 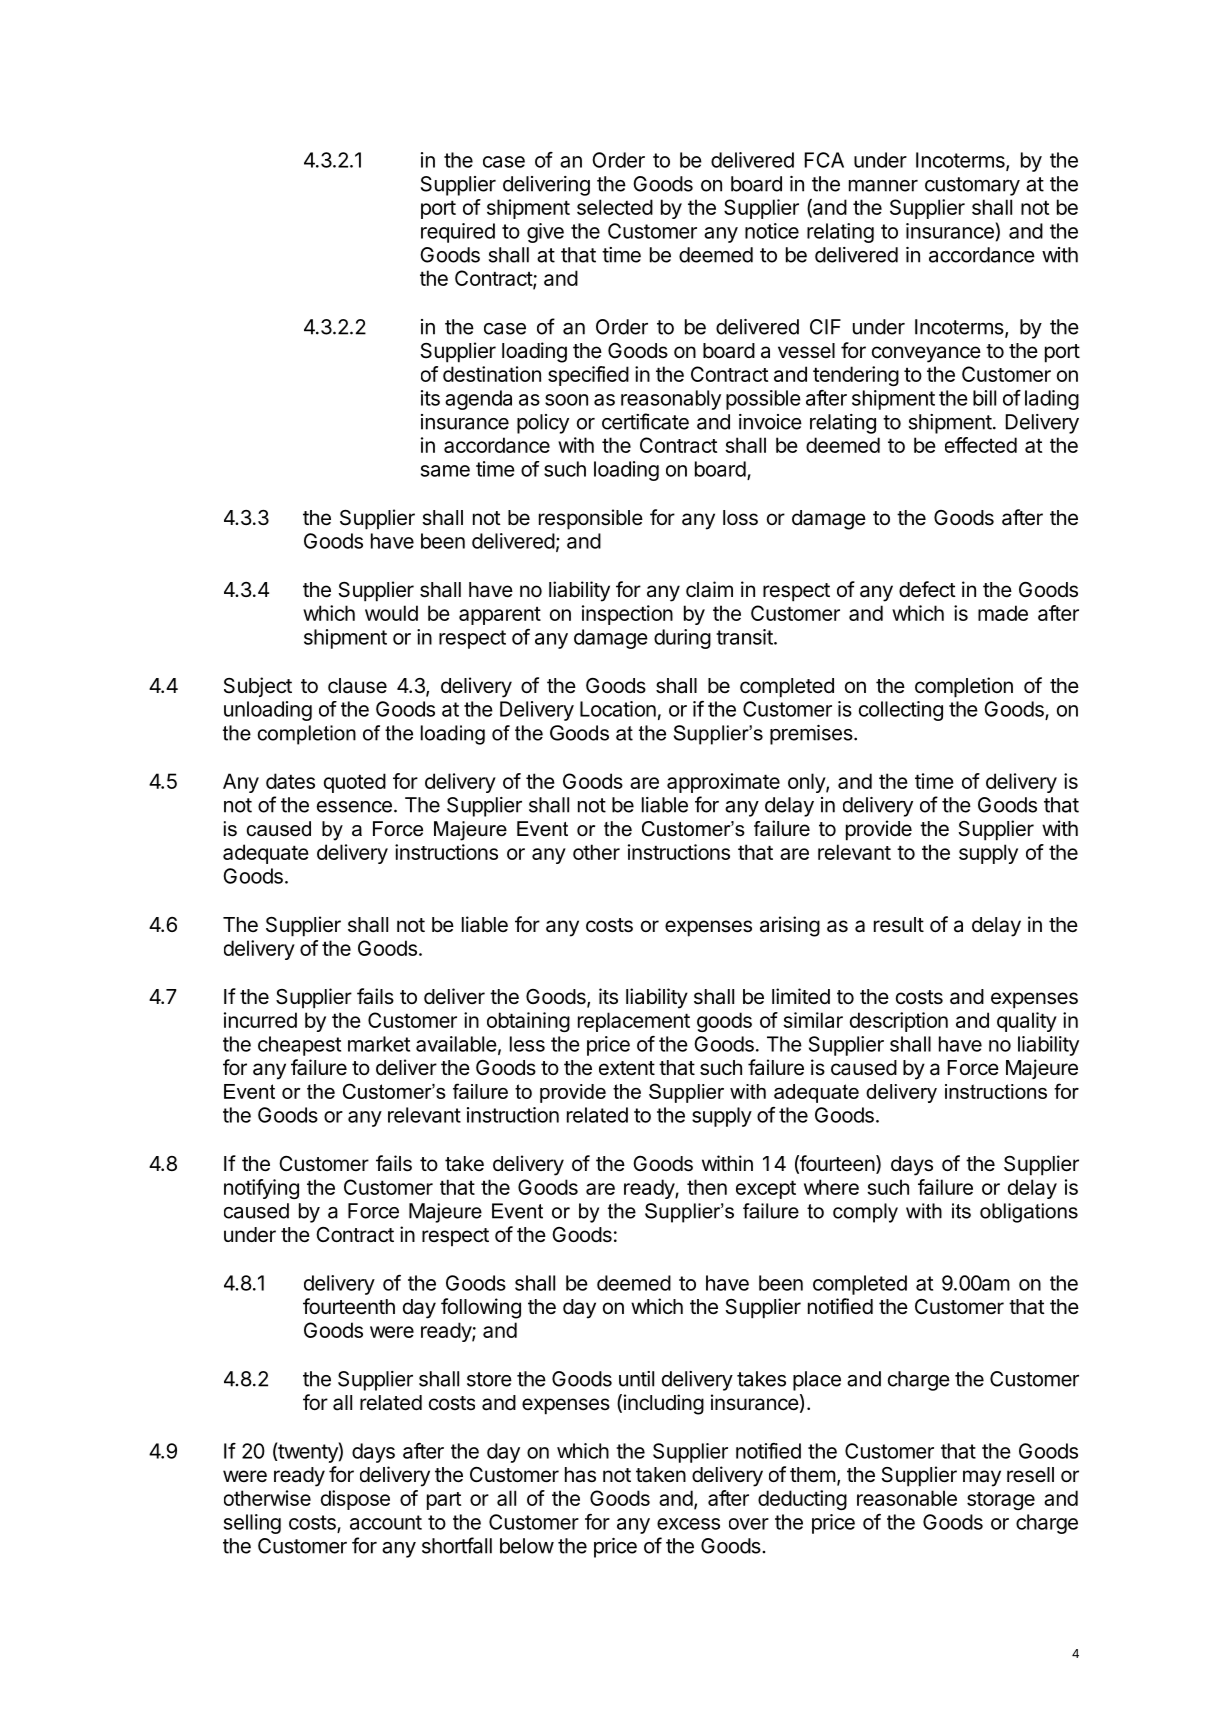 I want to click on market, so click(x=379, y=1044).
